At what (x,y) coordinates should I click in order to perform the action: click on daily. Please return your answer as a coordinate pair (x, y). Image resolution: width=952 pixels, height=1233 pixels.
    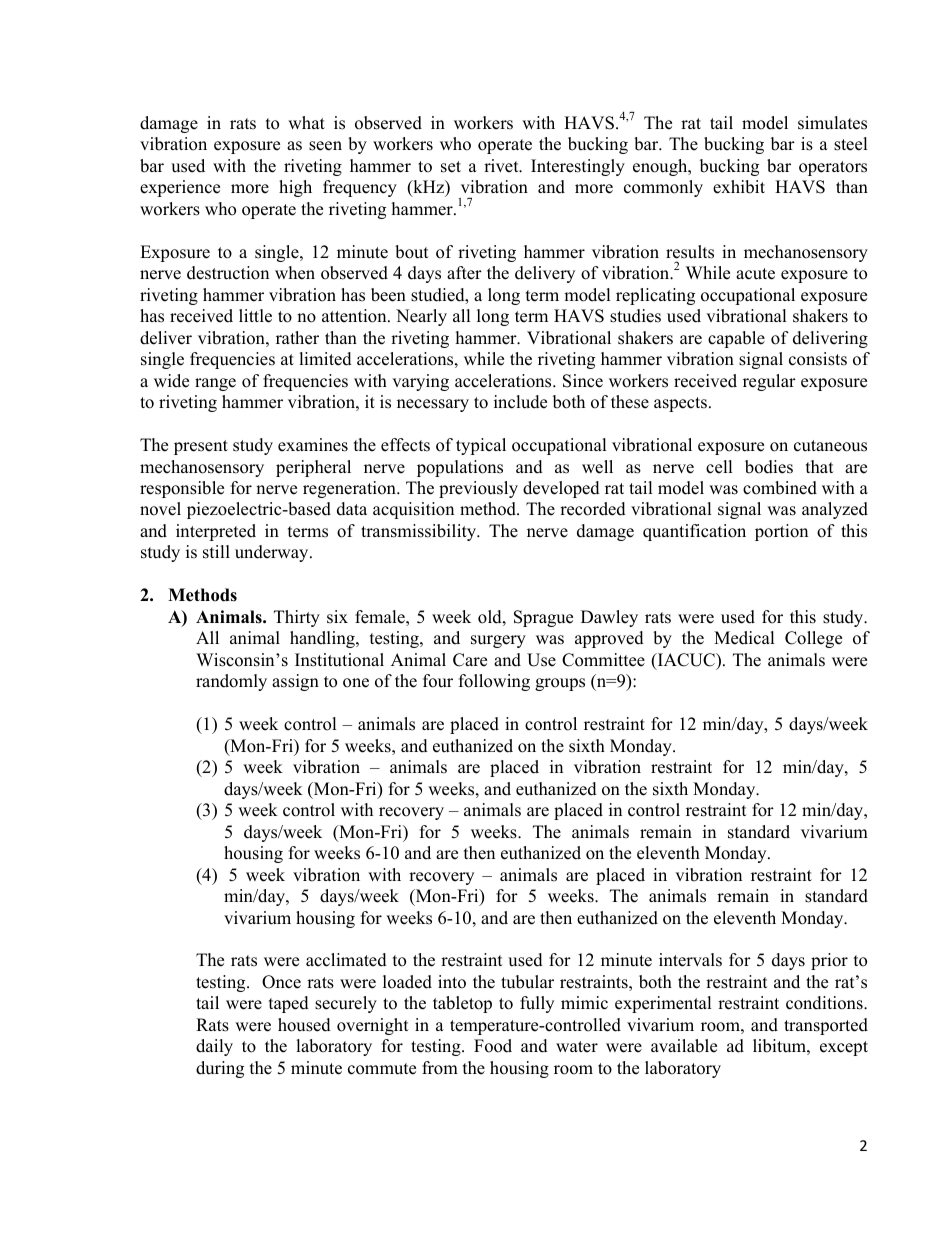
    Looking at the image, I should click on (214, 1047).
